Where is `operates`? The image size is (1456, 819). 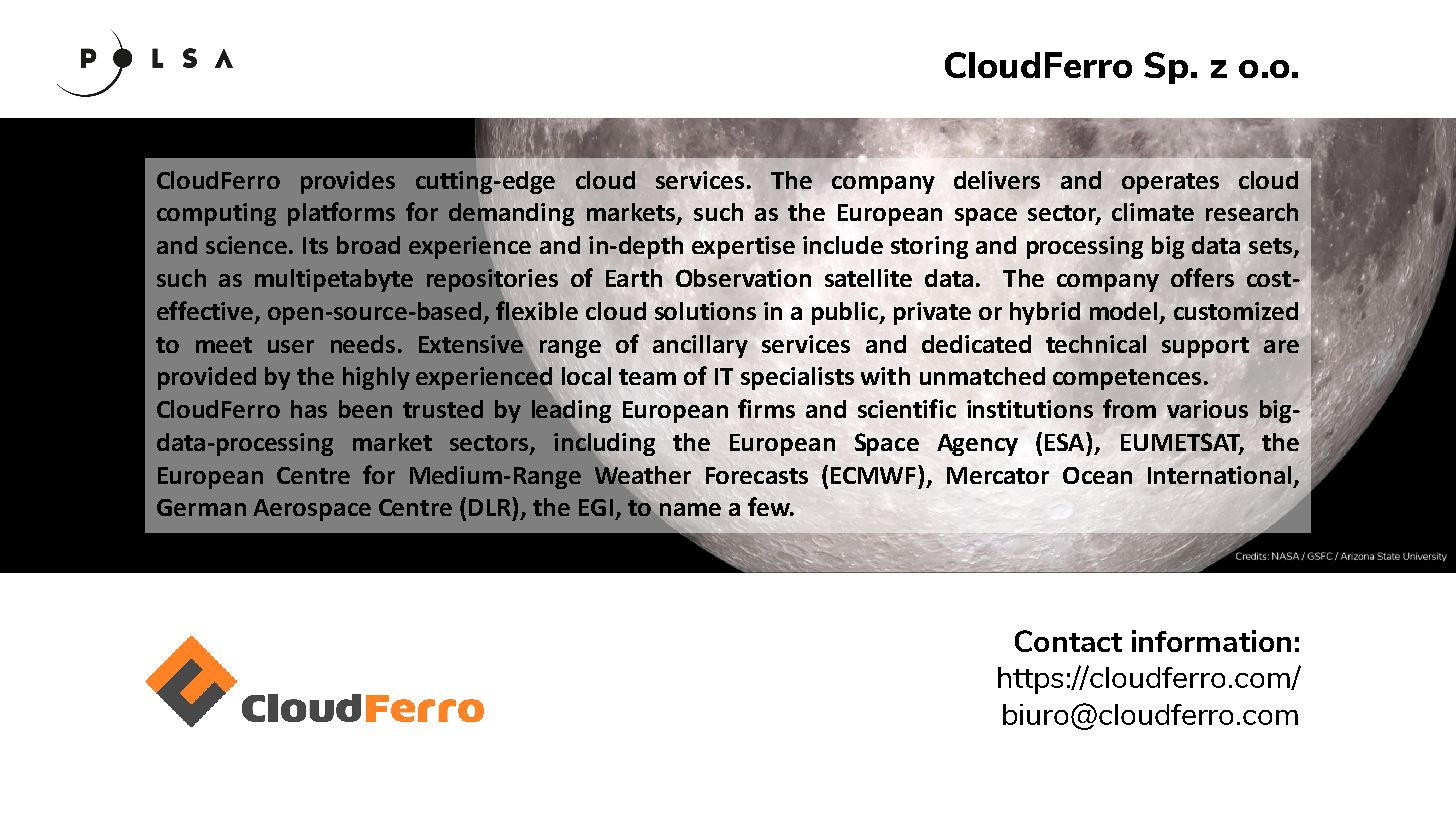 operates is located at coordinates (1170, 183).
